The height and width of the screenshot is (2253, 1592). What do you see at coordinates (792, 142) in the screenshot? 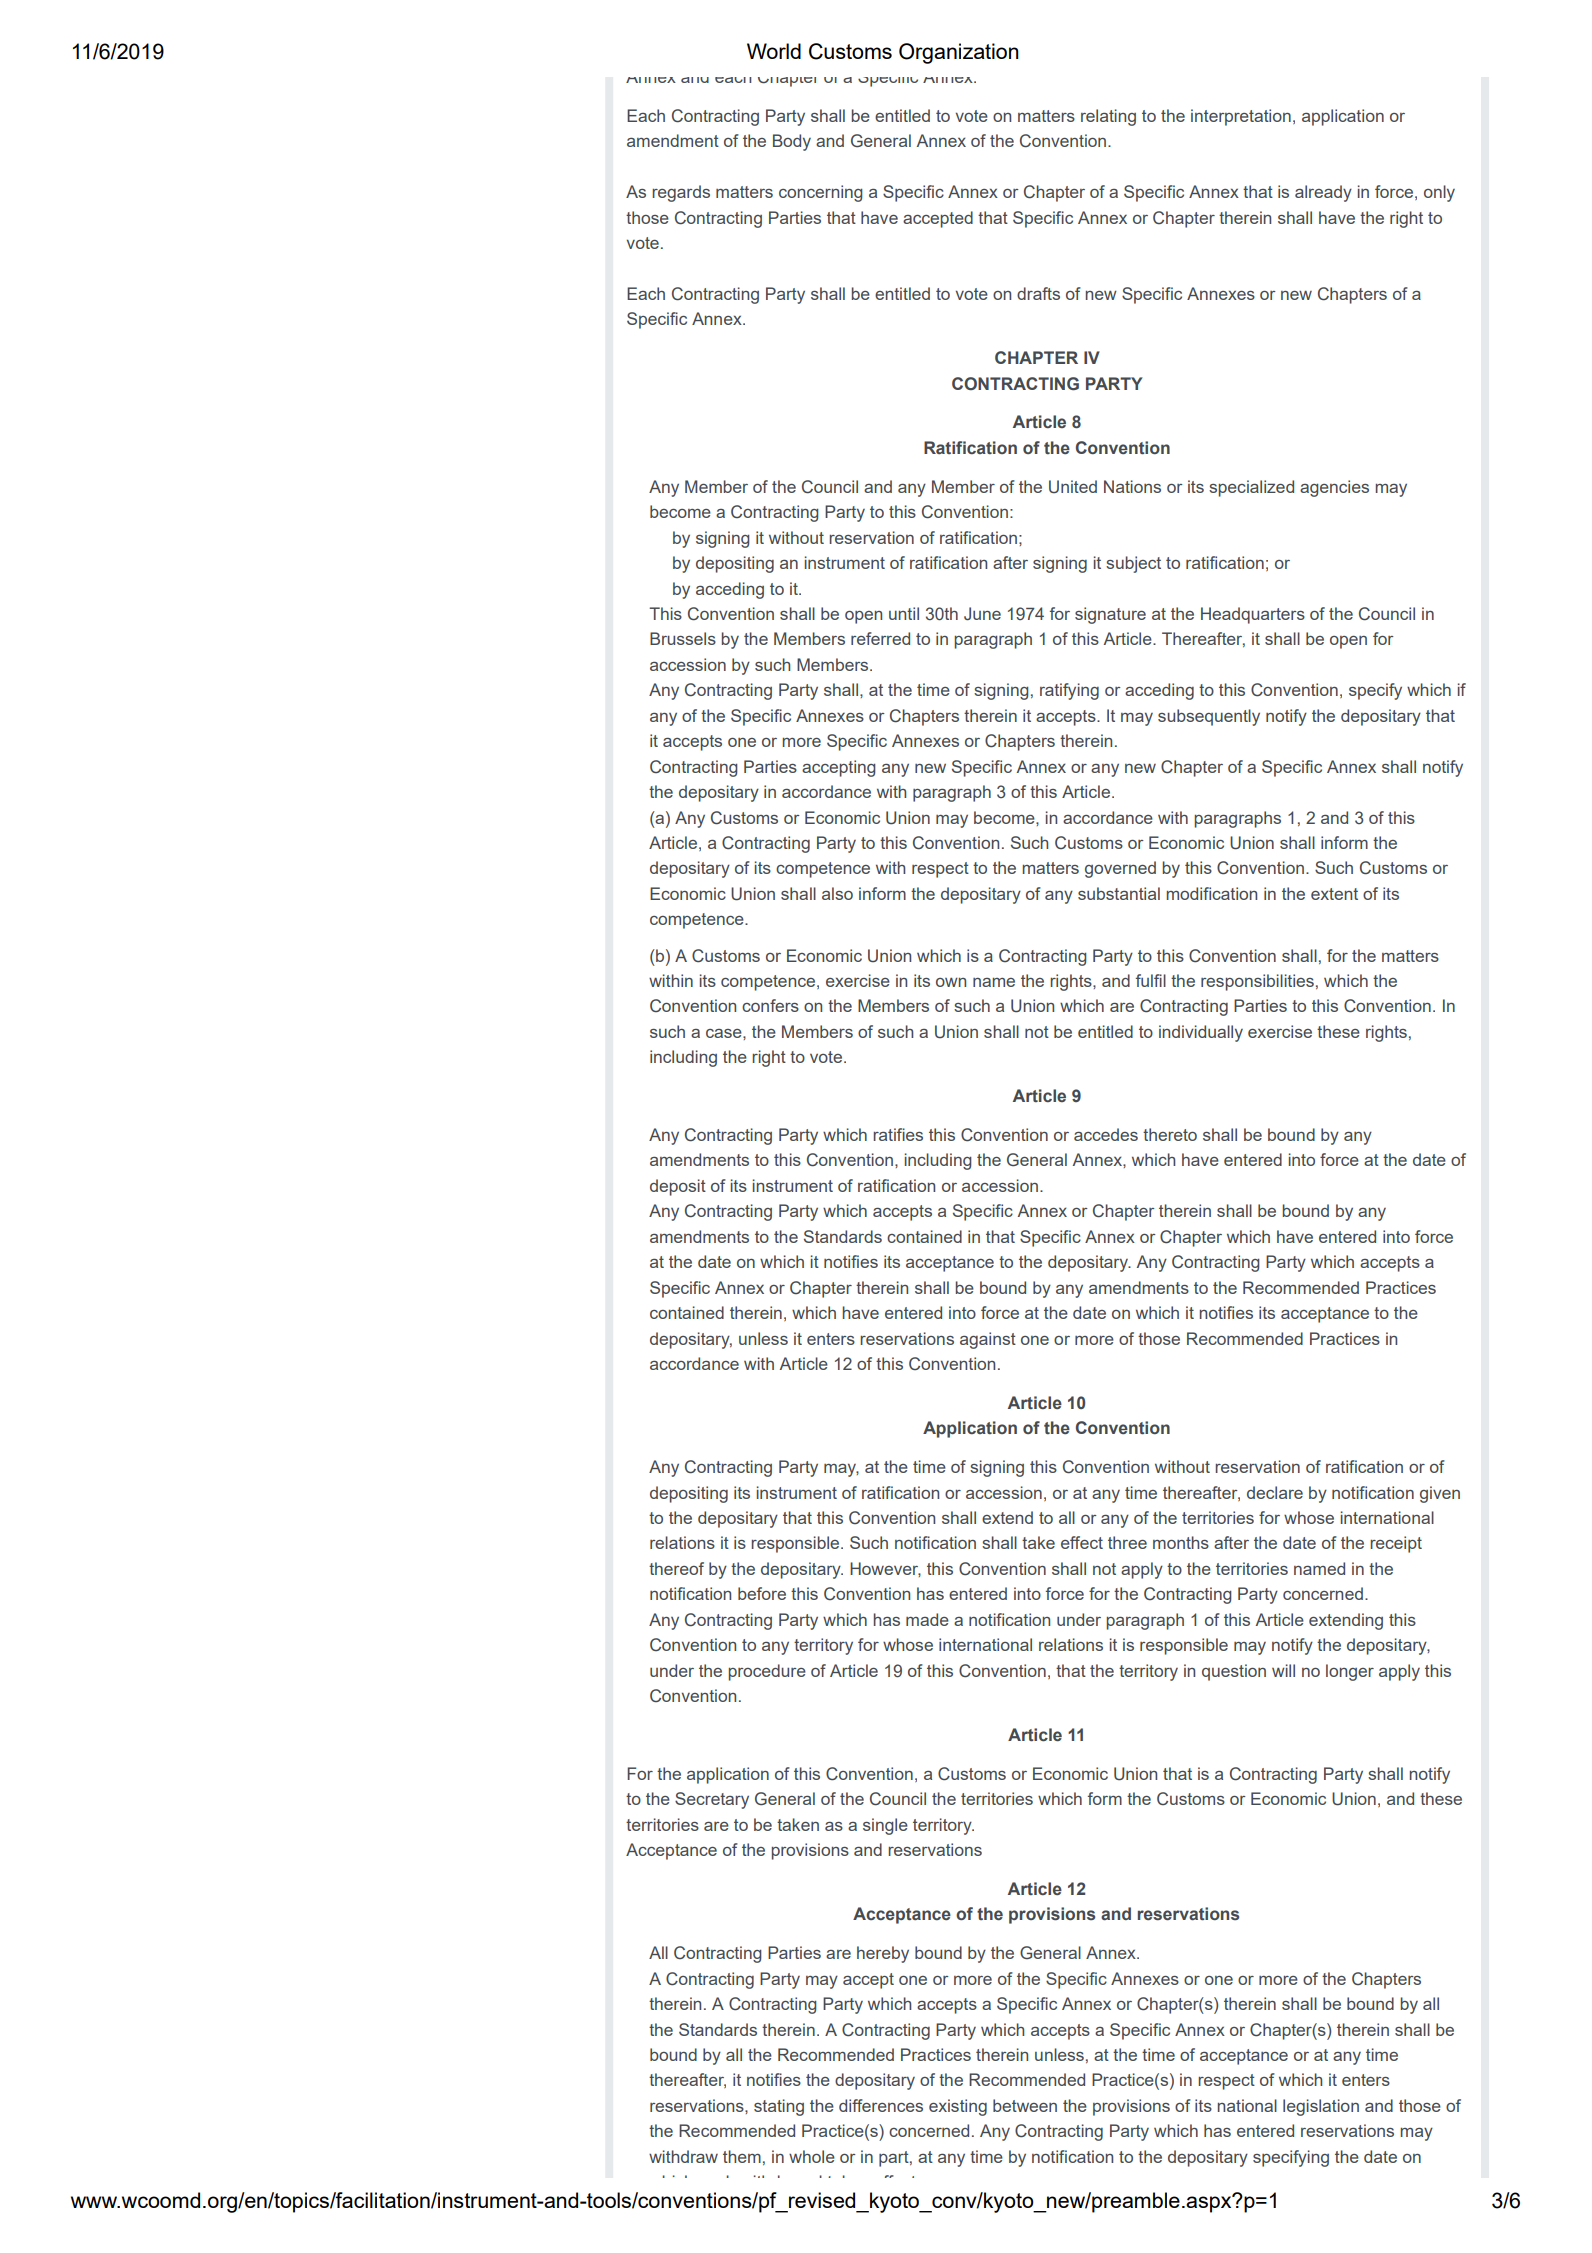
I see `Body` at bounding box center [792, 142].
